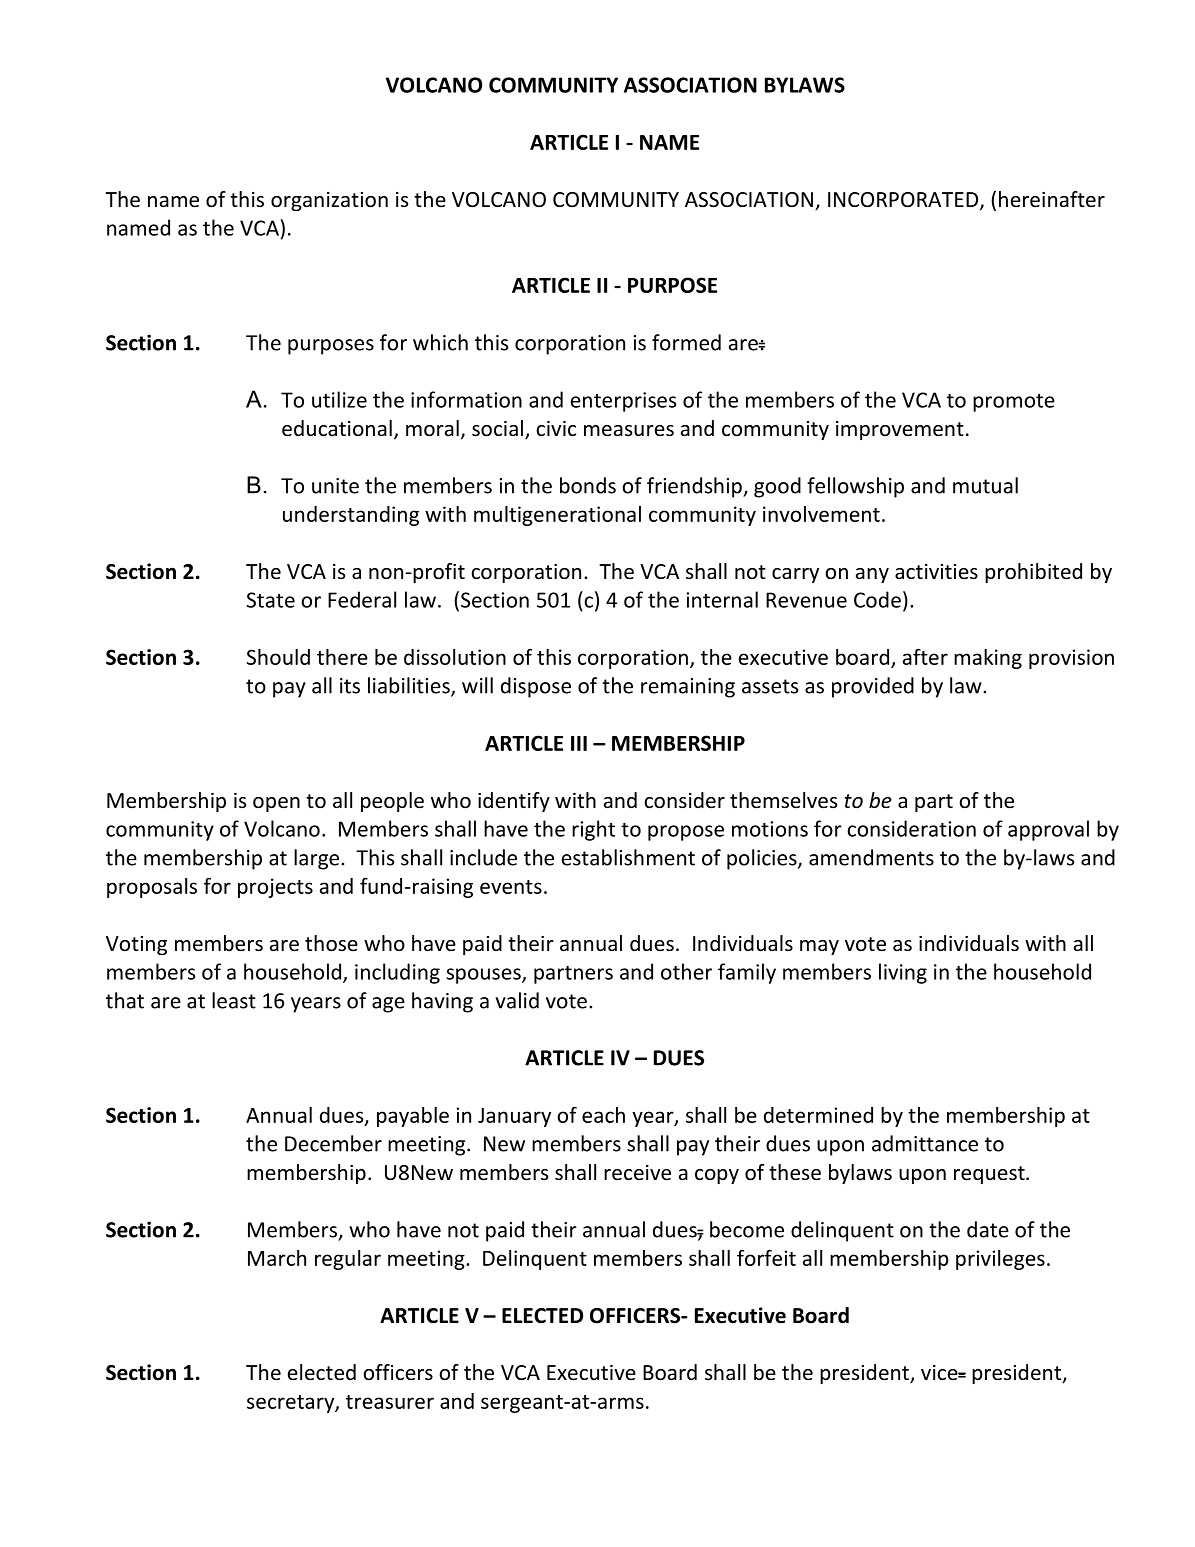 Image resolution: width=1195 pixels, height=1547 pixels. Describe the element at coordinates (234, 1000) in the document. I see `least` at that location.
